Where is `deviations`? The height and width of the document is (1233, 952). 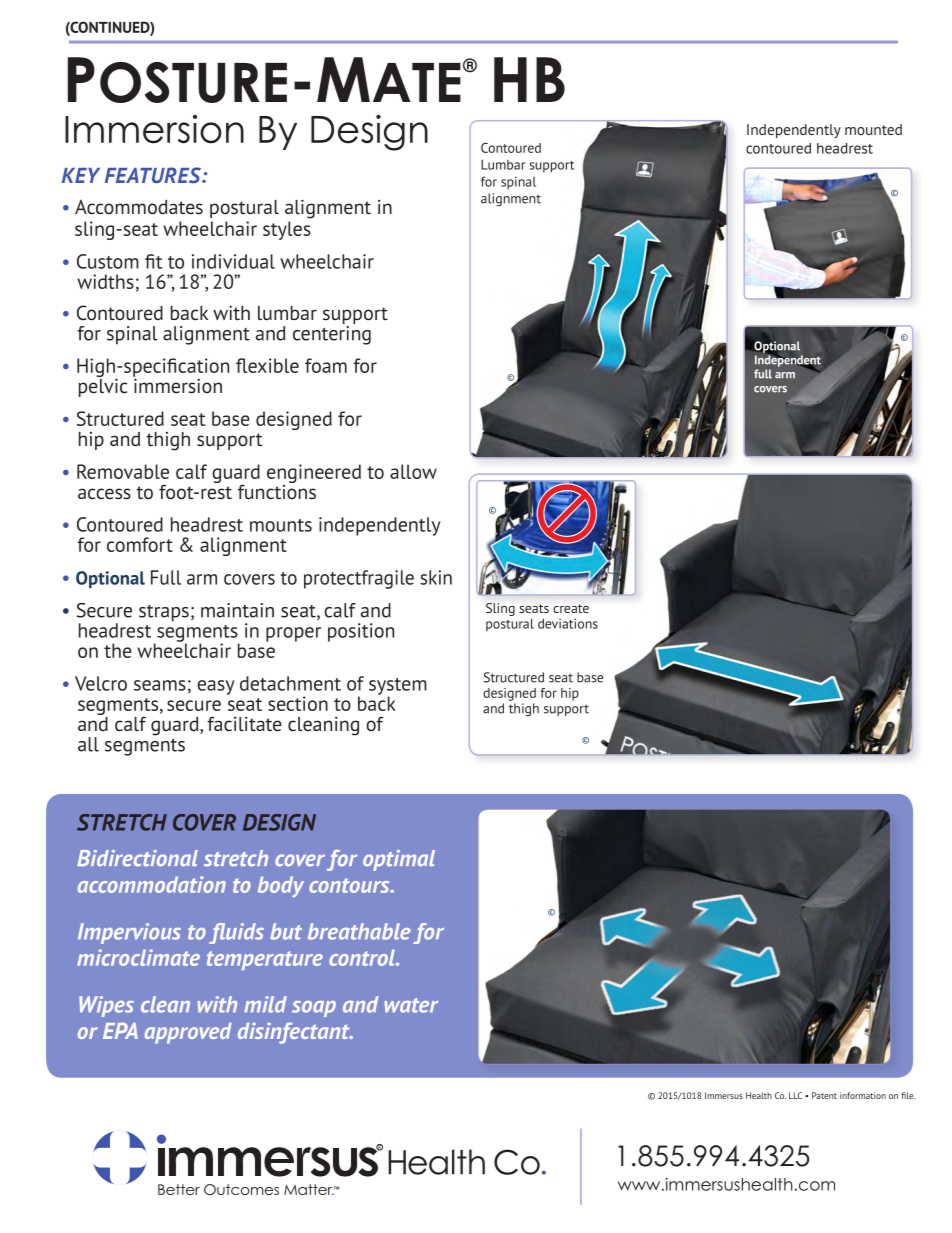 deviations is located at coordinates (568, 623).
